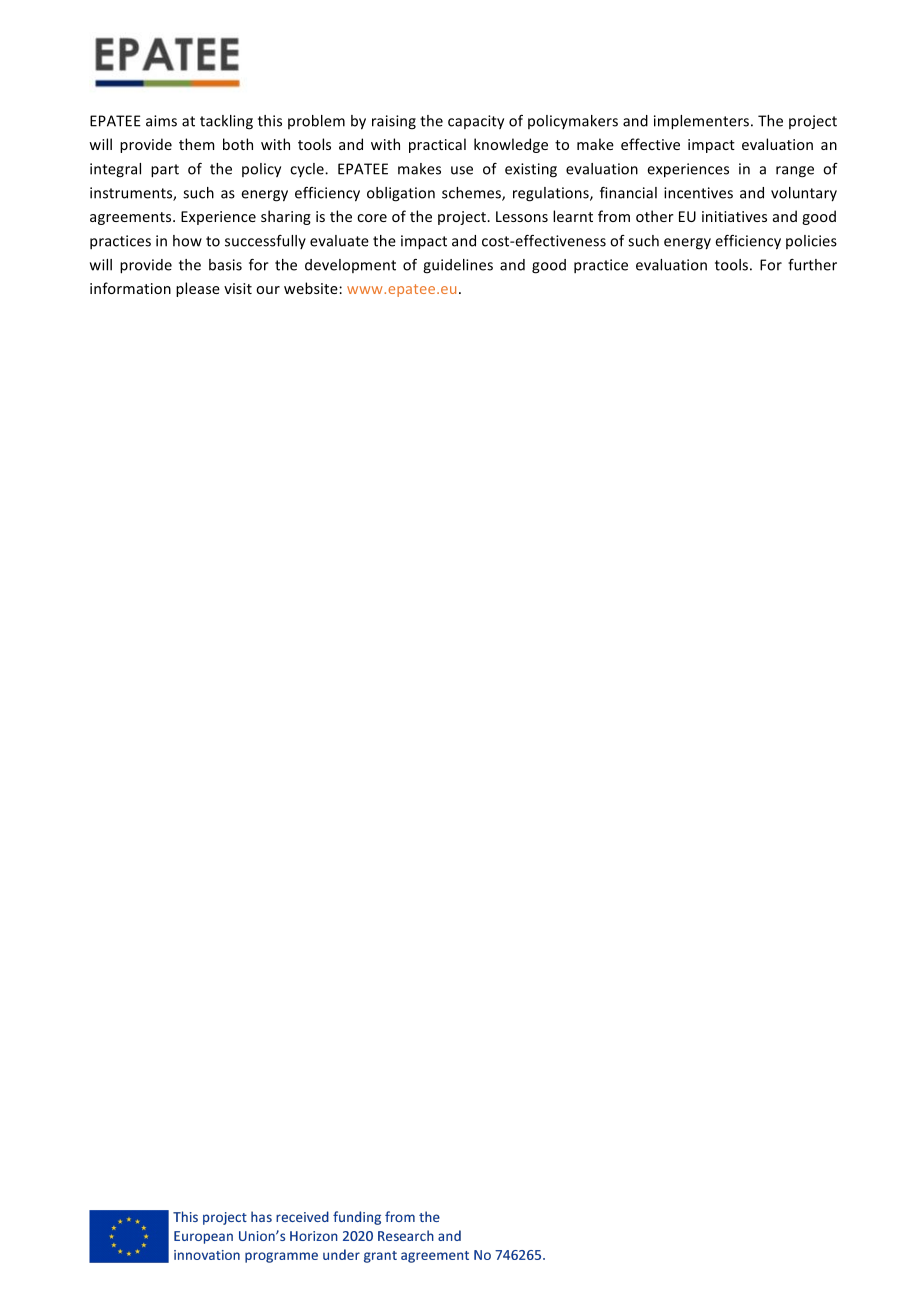 This image has width=924, height=1308. Describe the element at coordinates (795, 172) in the image. I see `range` at that location.
